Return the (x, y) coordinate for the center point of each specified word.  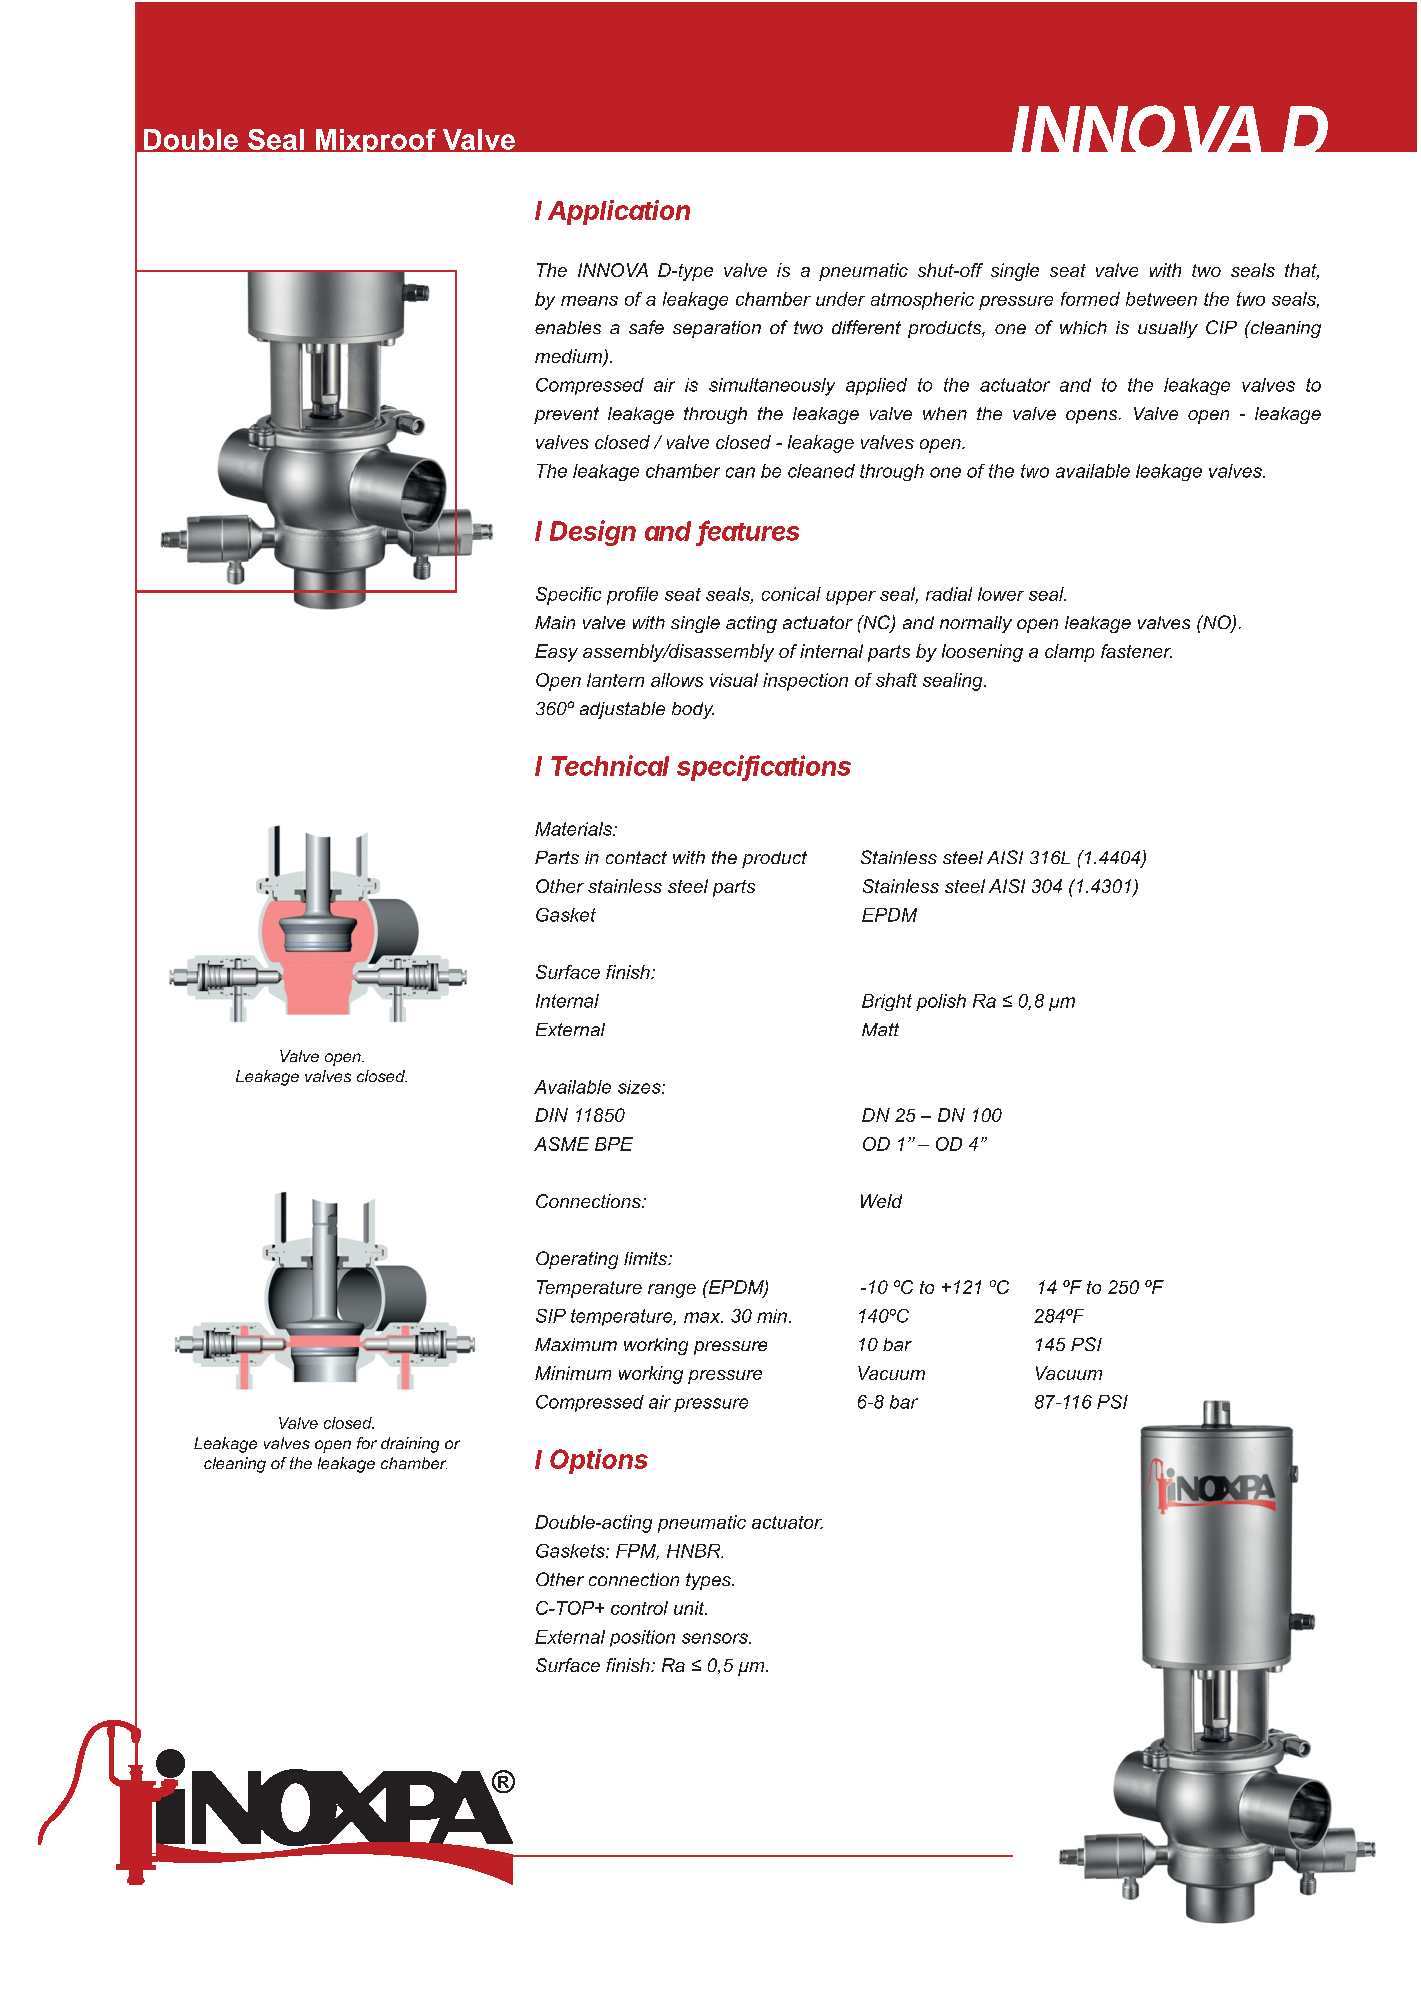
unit (690, 1608)
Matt (880, 1029)
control (639, 1608)
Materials (574, 829)
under (840, 299)
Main (555, 622)
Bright (887, 1002)
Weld (881, 1201)
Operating (577, 1260)
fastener (1136, 651)
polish (941, 1002)
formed (1090, 299)
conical (791, 594)
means (589, 301)
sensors (716, 1638)
